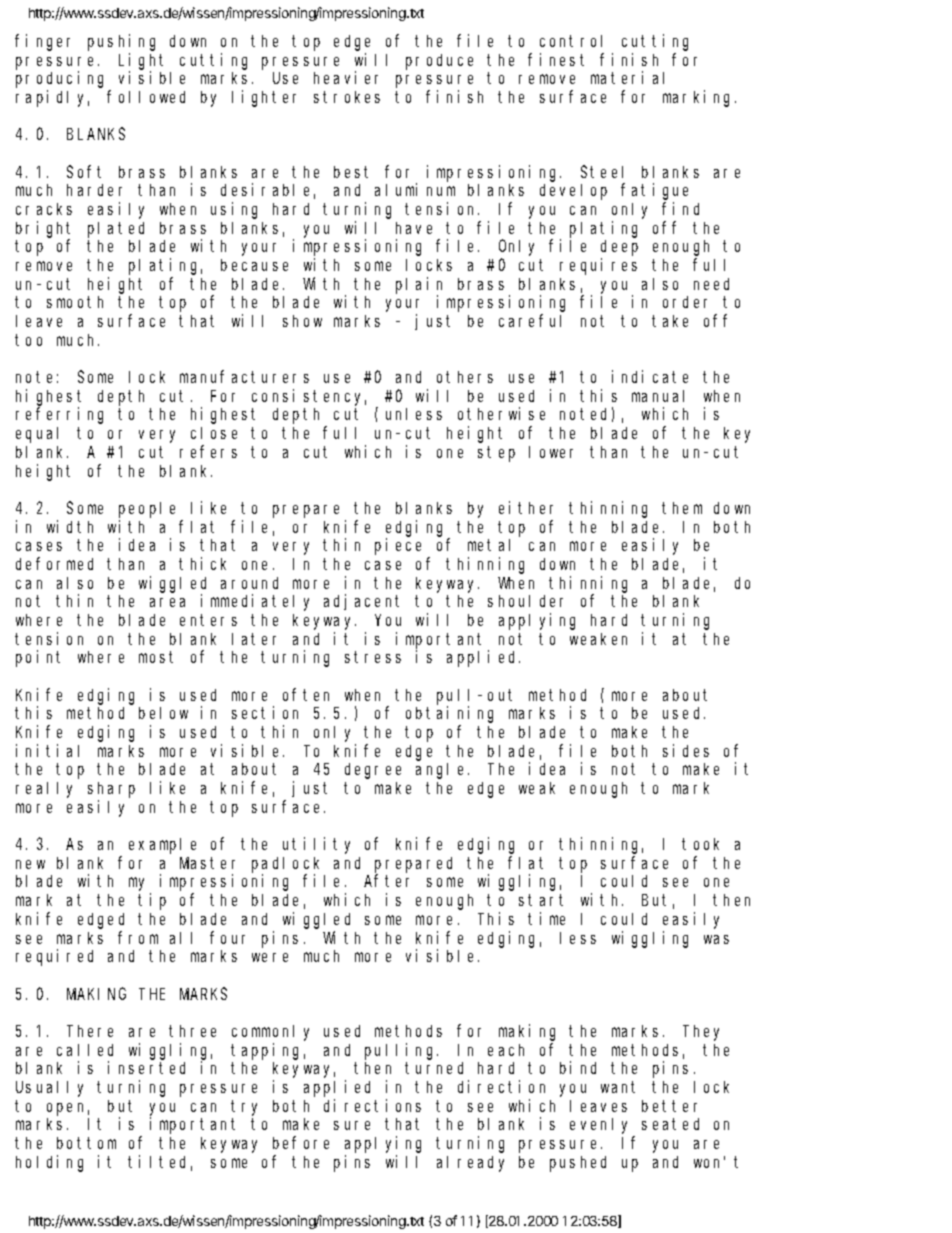  What do you see at coordinates (373, 771) in the document?
I see `degree` at bounding box center [373, 771].
